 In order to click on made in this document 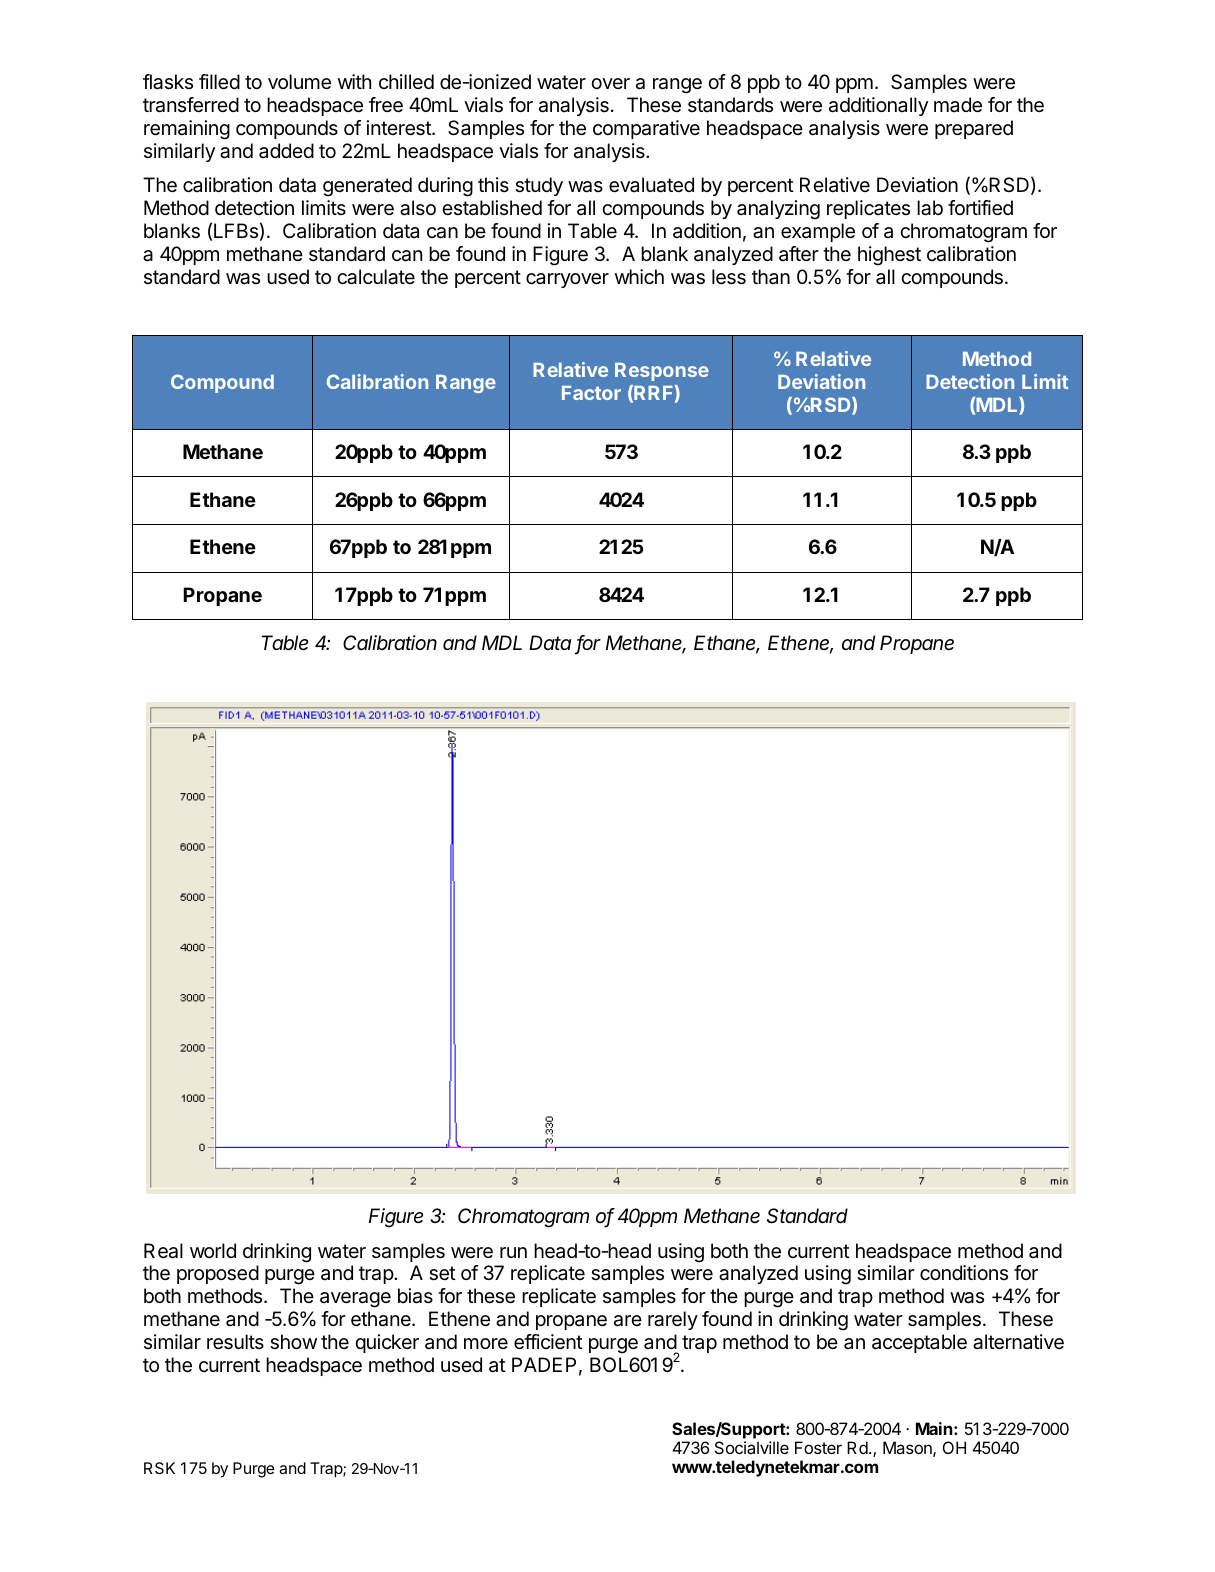, I will do `click(958, 105)`.
